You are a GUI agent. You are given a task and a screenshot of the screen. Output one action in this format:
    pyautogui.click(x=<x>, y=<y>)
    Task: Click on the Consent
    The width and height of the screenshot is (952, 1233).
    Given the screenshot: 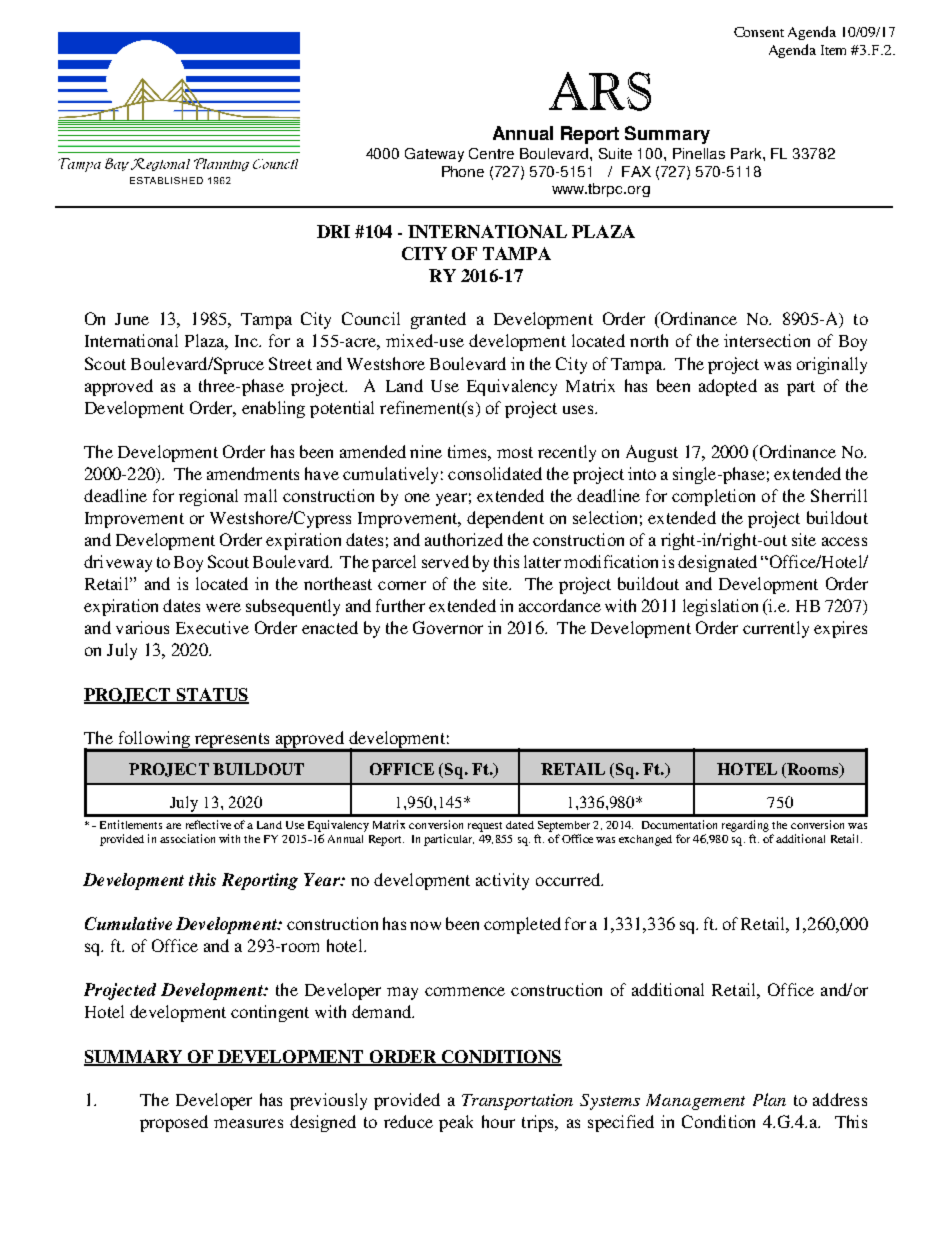 What is the action you would take?
    pyautogui.click(x=759, y=32)
